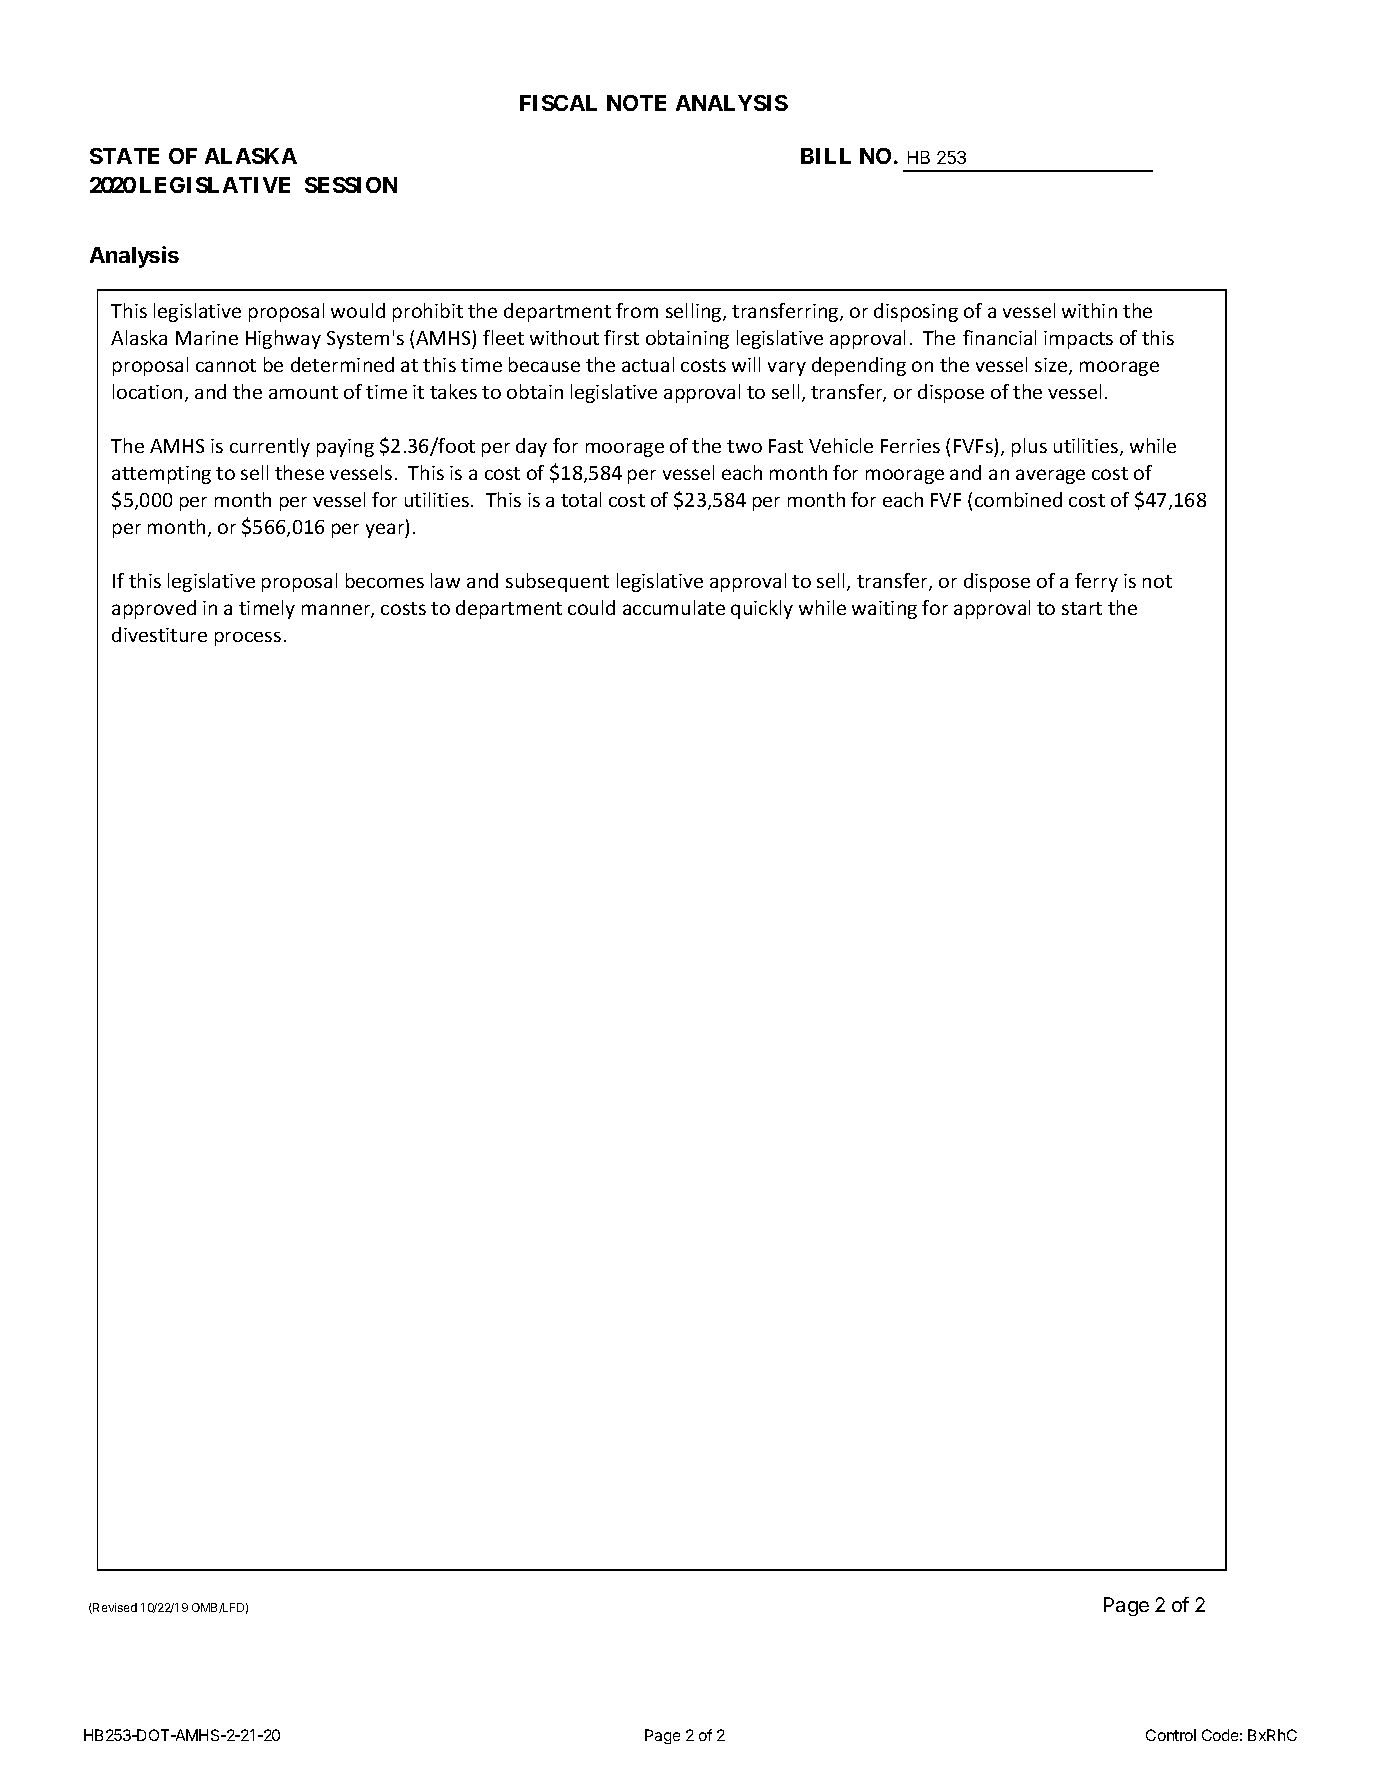  I want to click on NOTE, so click(636, 103).
